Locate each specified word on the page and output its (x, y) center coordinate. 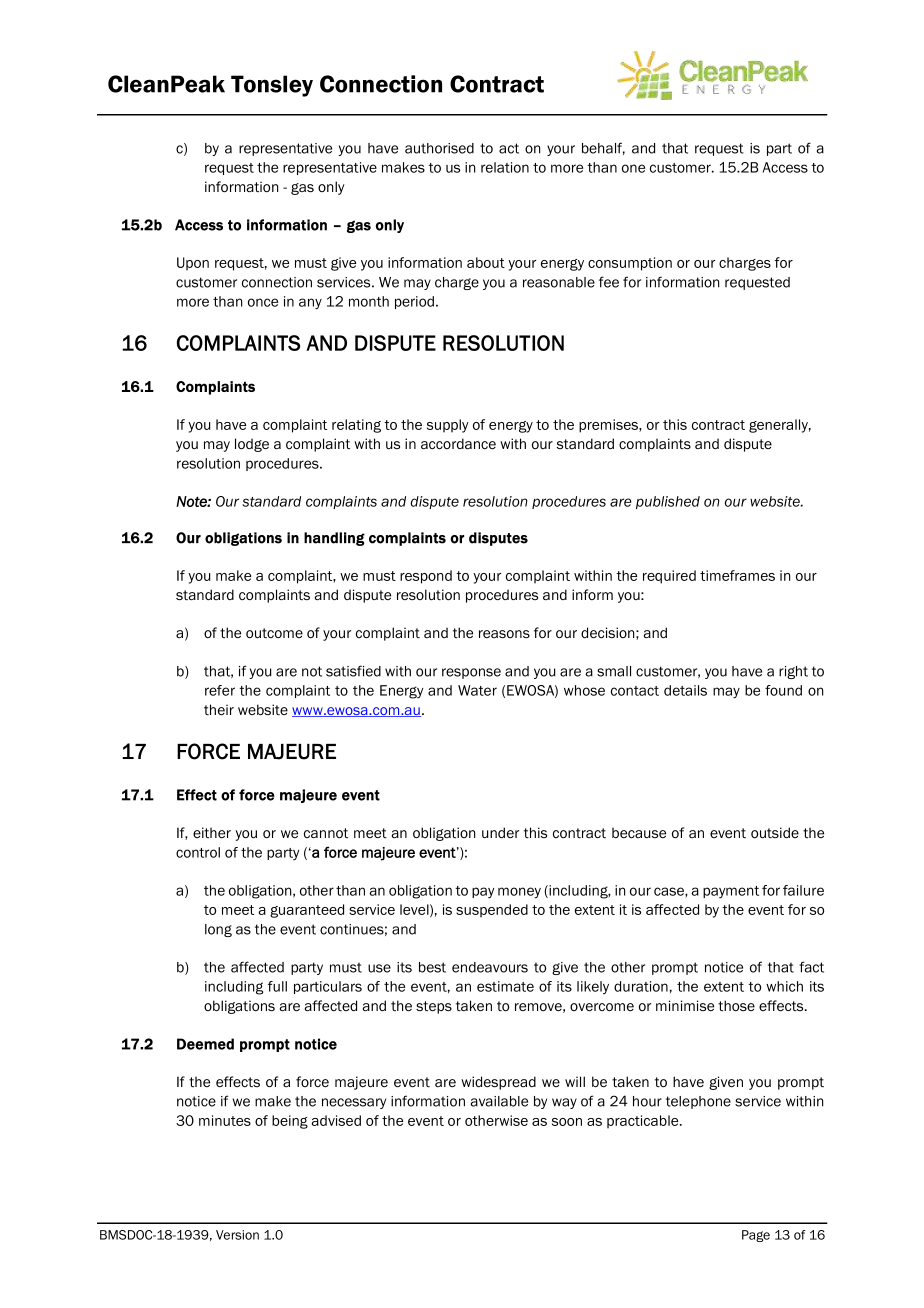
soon (567, 1122)
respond (426, 577)
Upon (193, 264)
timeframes (737, 575)
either (212, 832)
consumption (630, 264)
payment (731, 892)
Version (237, 1235)
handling (334, 539)
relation (505, 167)
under (500, 832)
